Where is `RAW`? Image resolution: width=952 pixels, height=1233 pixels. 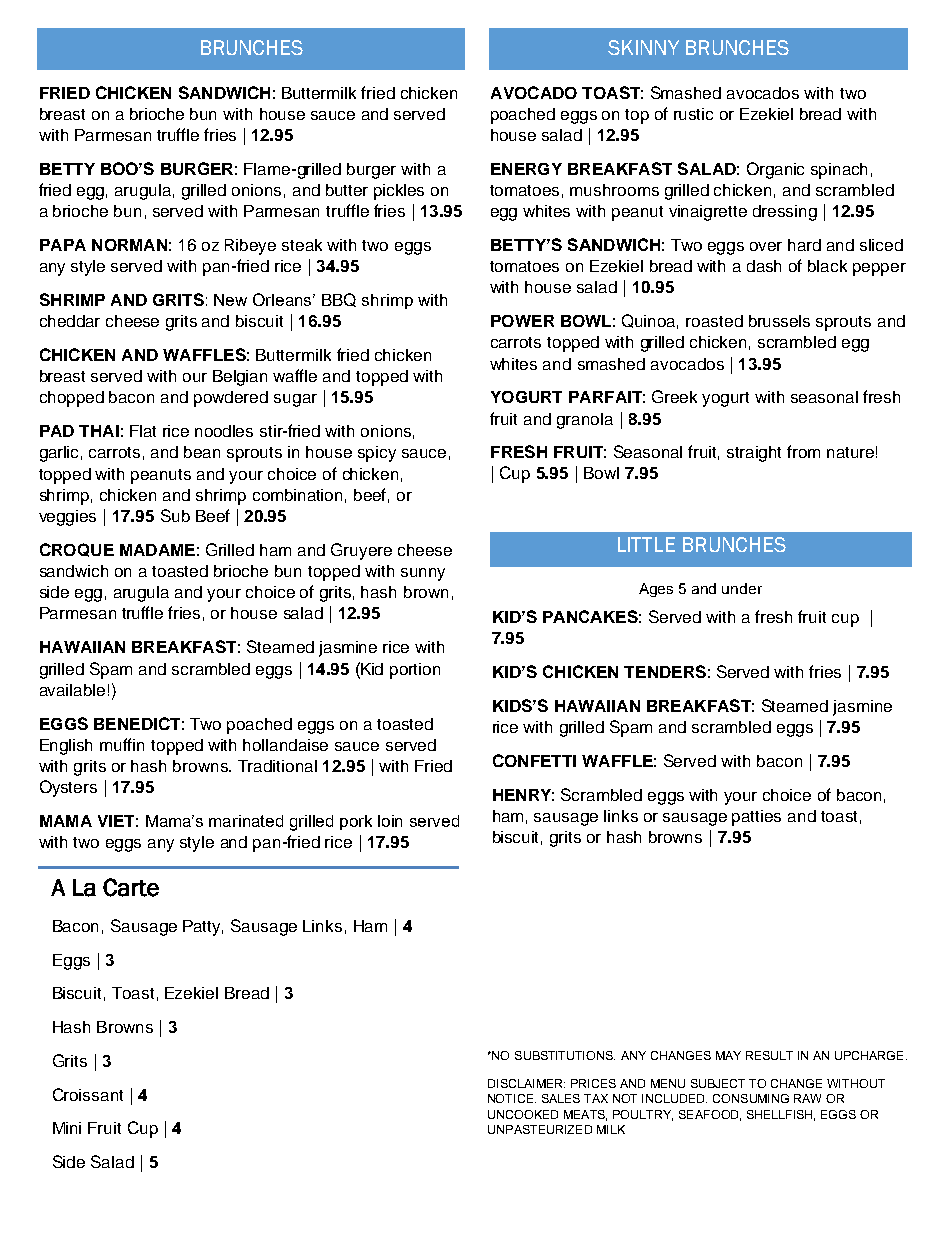
RAW is located at coordinates (807, 1098).
